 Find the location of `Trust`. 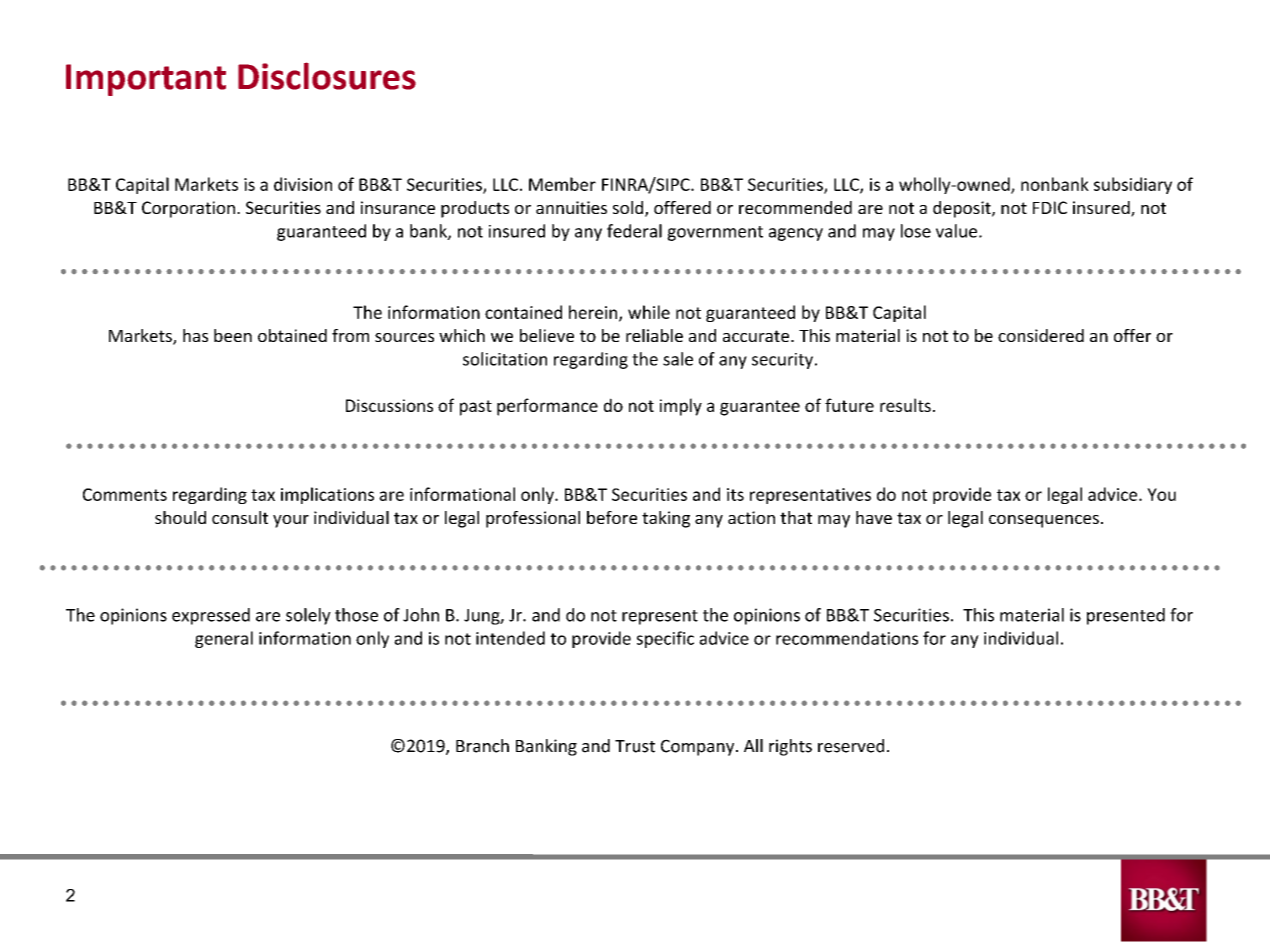

Trust is located at coordinates (635, 746).
